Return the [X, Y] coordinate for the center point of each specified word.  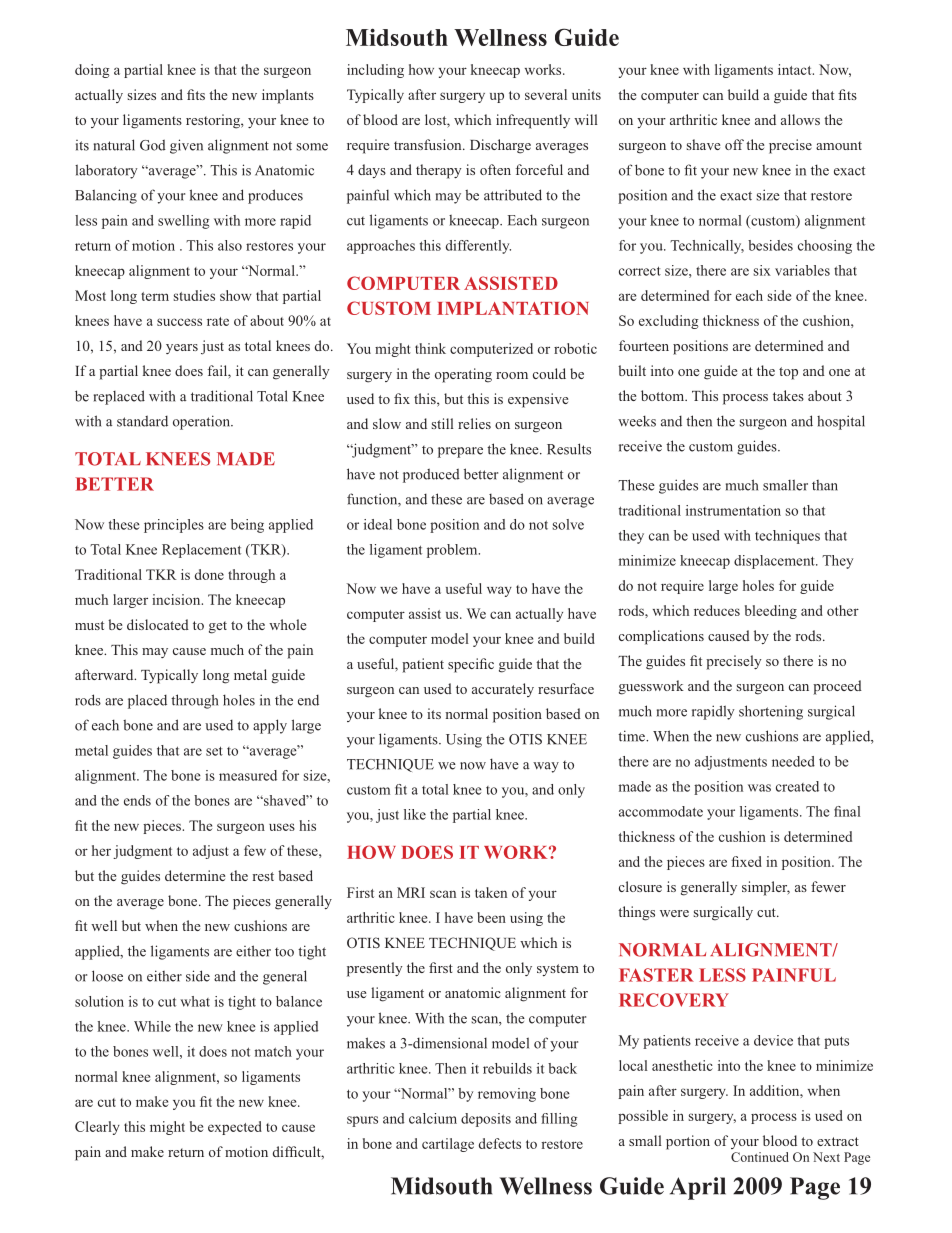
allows [800, 119]
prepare [460, 452]
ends [137, 800]
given [186, 146]
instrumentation [733, 510]
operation [202, 422]
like [415, 814]
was [759, 788]
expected [235, 1128]
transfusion [429, 144]
